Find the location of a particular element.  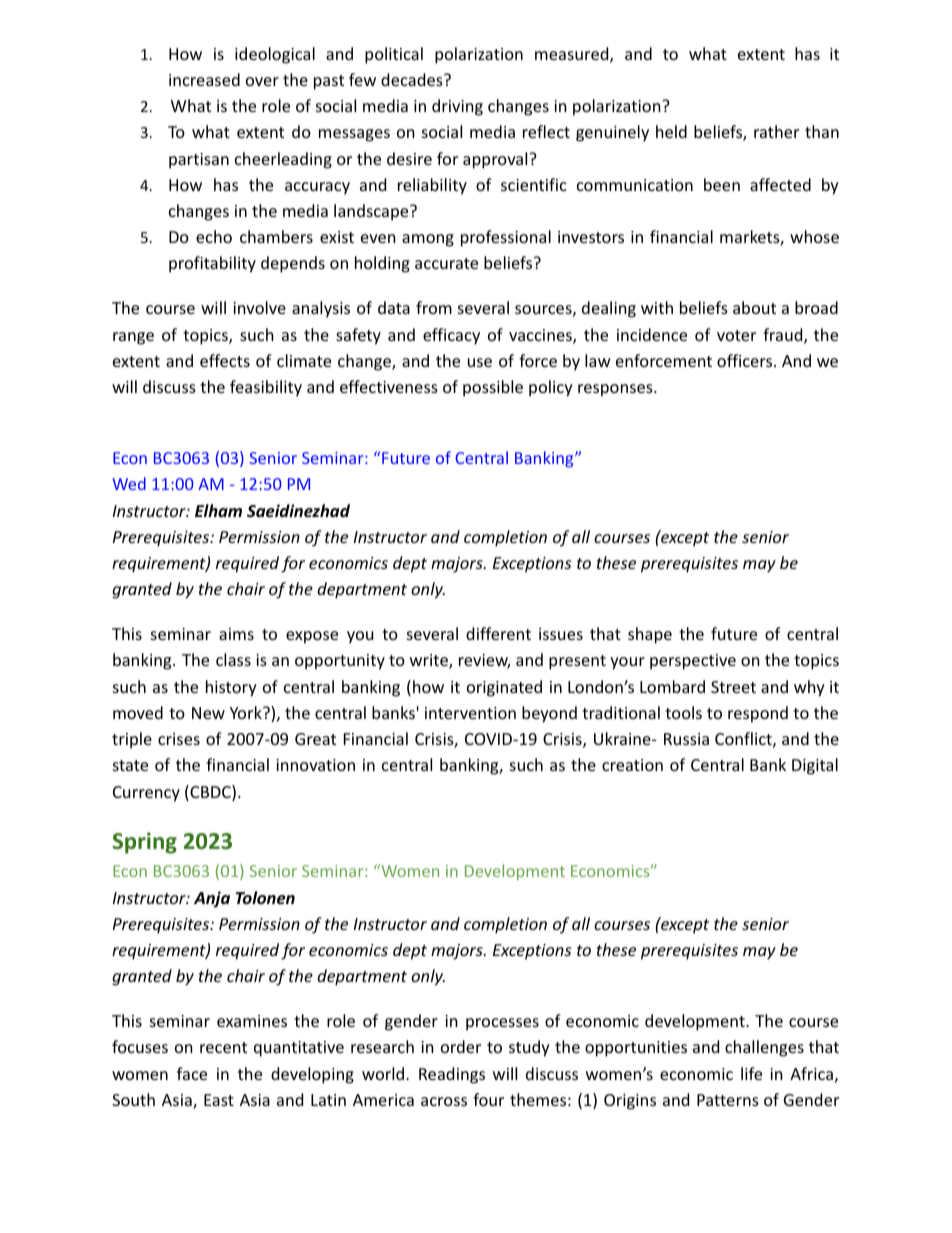

voter is located at coordinates (736, 335).
